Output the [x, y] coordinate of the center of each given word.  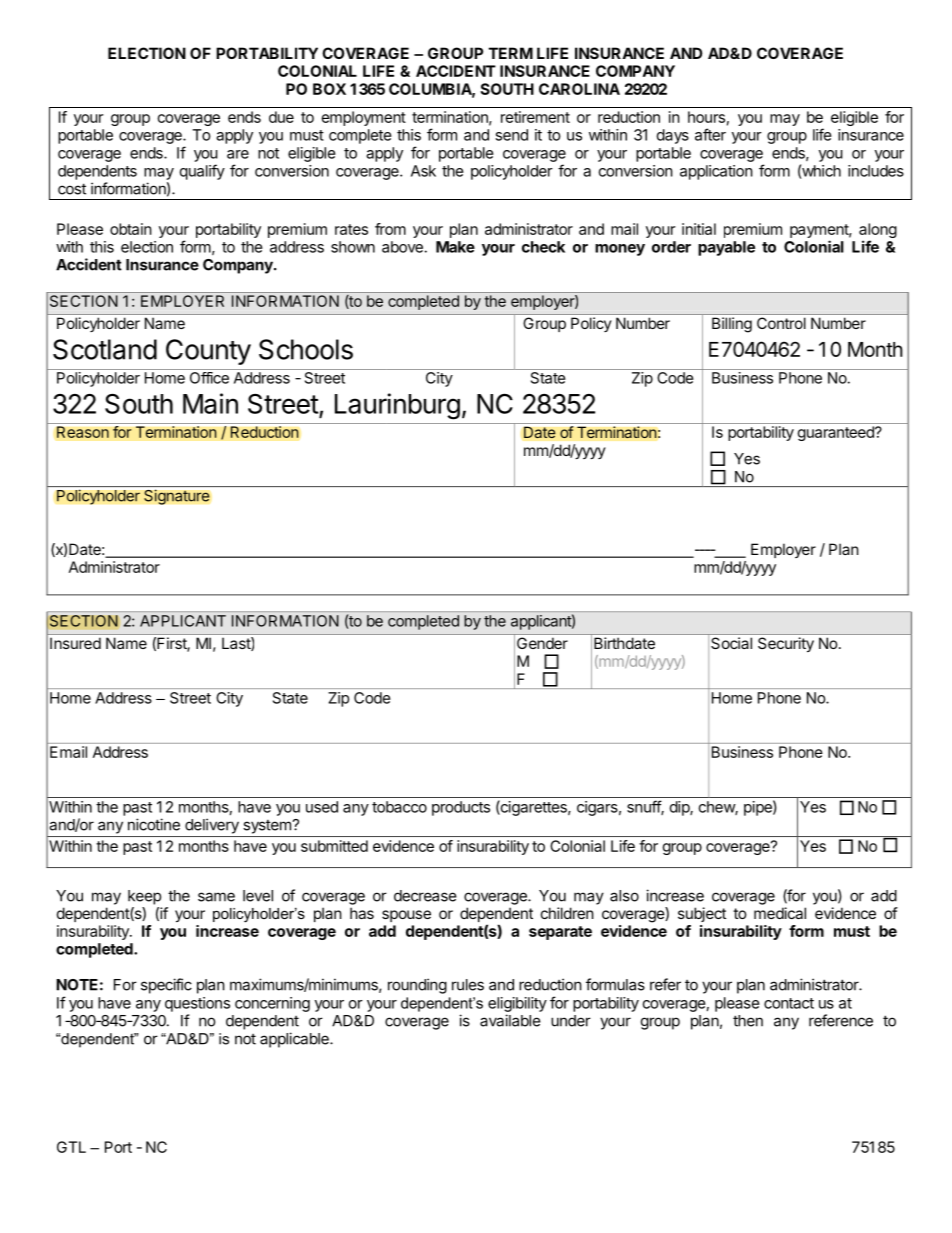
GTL [71, 1147]
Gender [542, 643]
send [511, 135]
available [510, 1020]
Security [786, 644]
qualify [202, 172]
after [710, 134]
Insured [75, 643]
